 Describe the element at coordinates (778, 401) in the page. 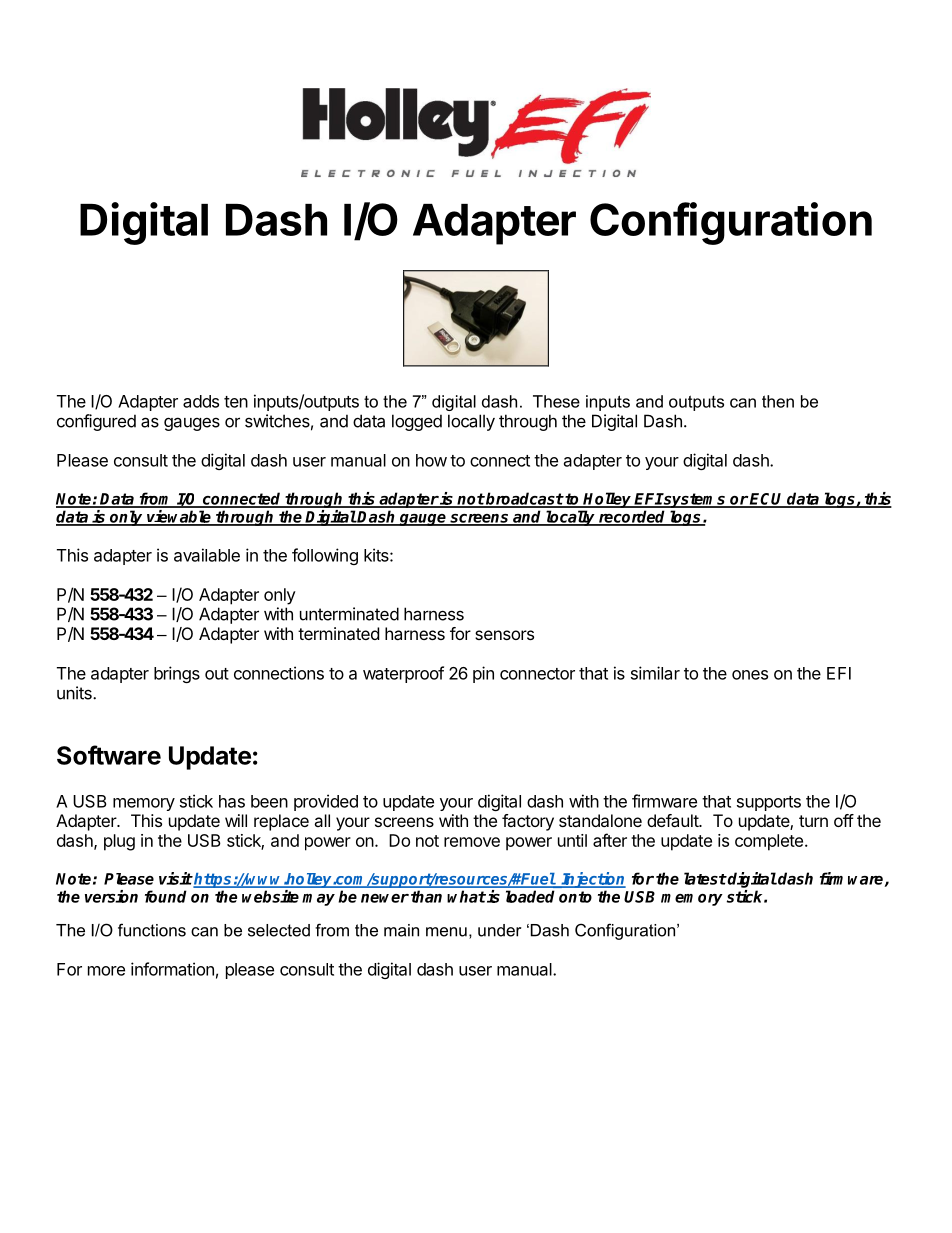

I see `then` at that location.
